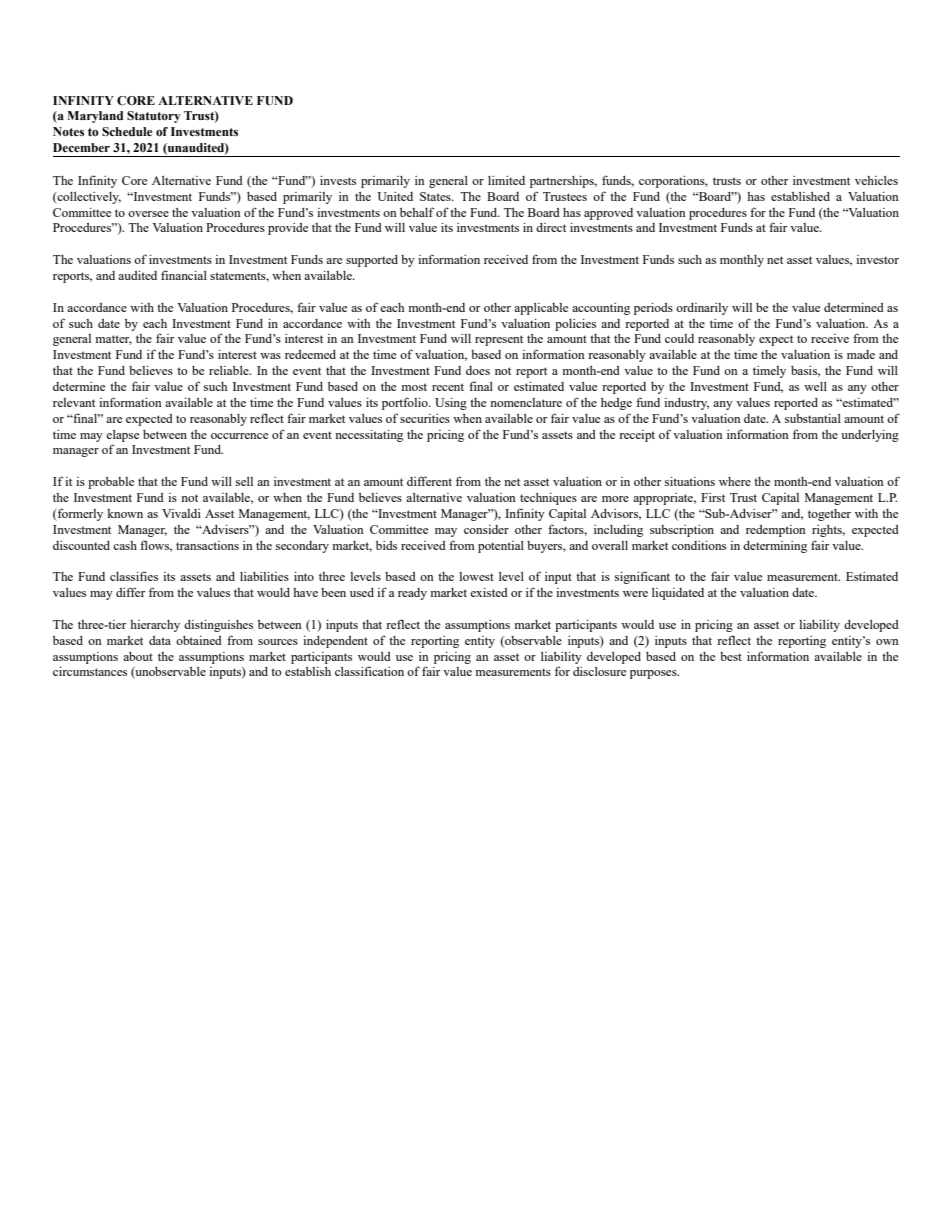  I want to click on about, so click(138, 656).
